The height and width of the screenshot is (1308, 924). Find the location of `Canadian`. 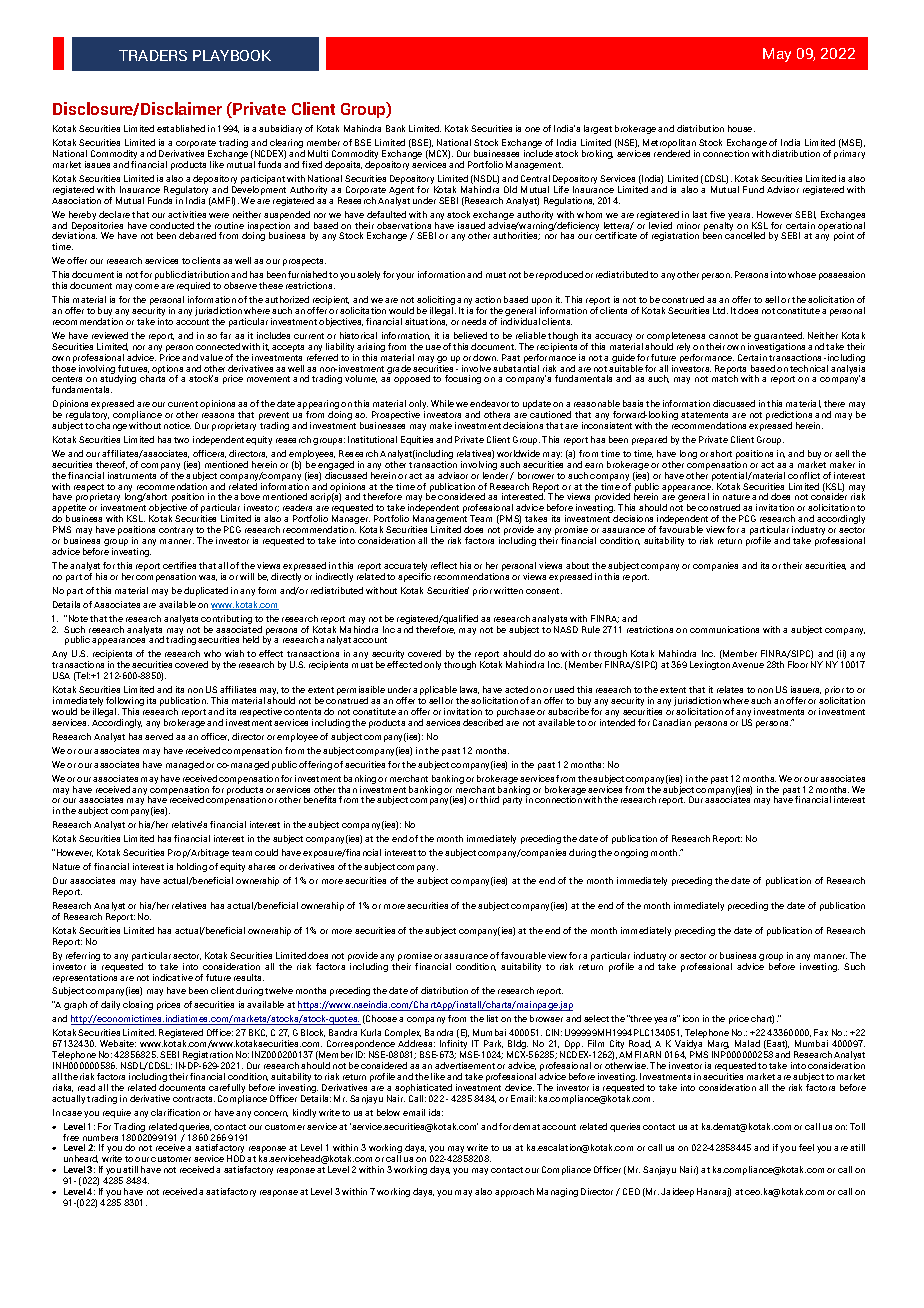

Canadian is located at coordinates (672, 722).
